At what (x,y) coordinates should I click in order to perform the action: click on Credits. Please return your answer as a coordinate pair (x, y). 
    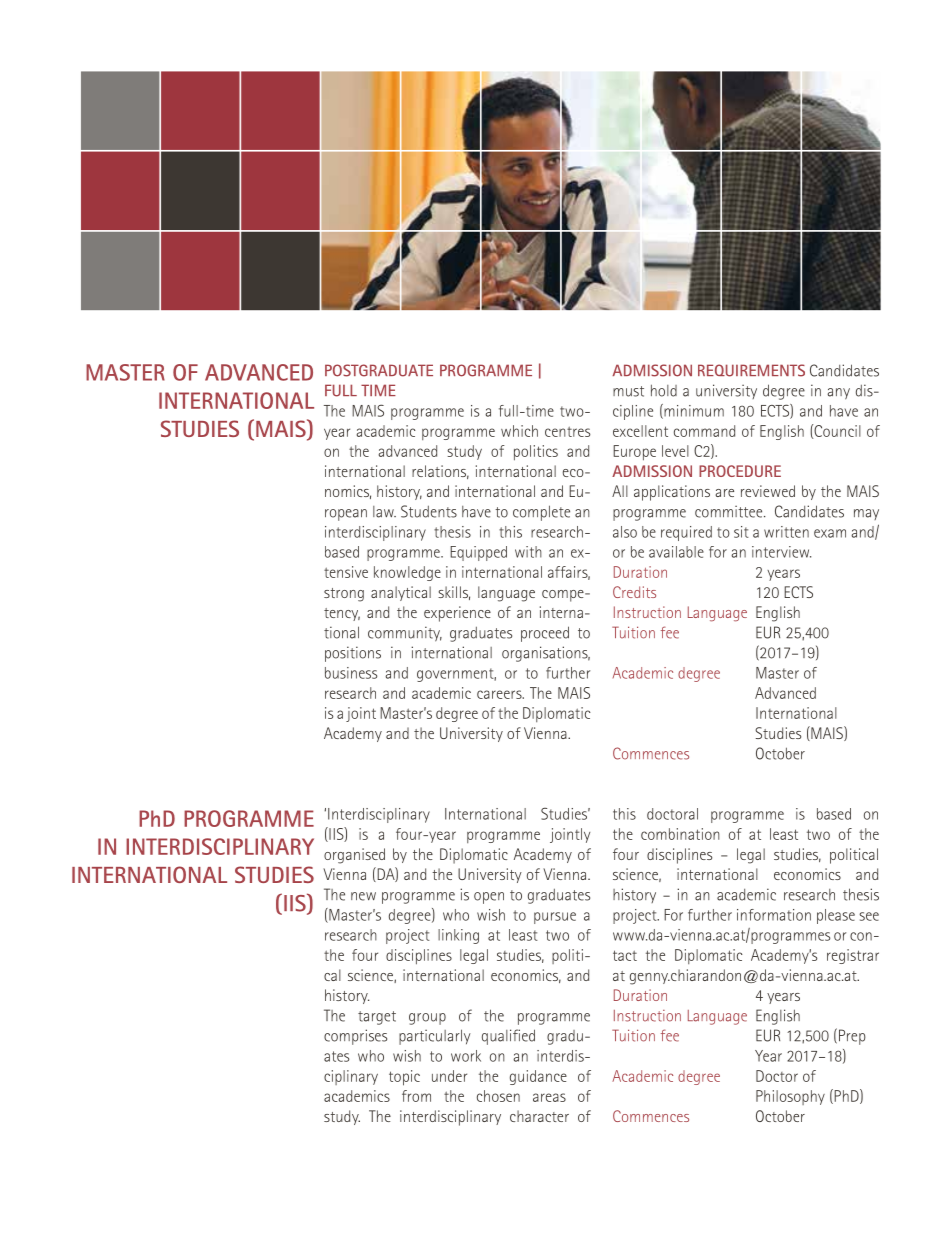
    Looking at the image, I should click on (634, 592).
